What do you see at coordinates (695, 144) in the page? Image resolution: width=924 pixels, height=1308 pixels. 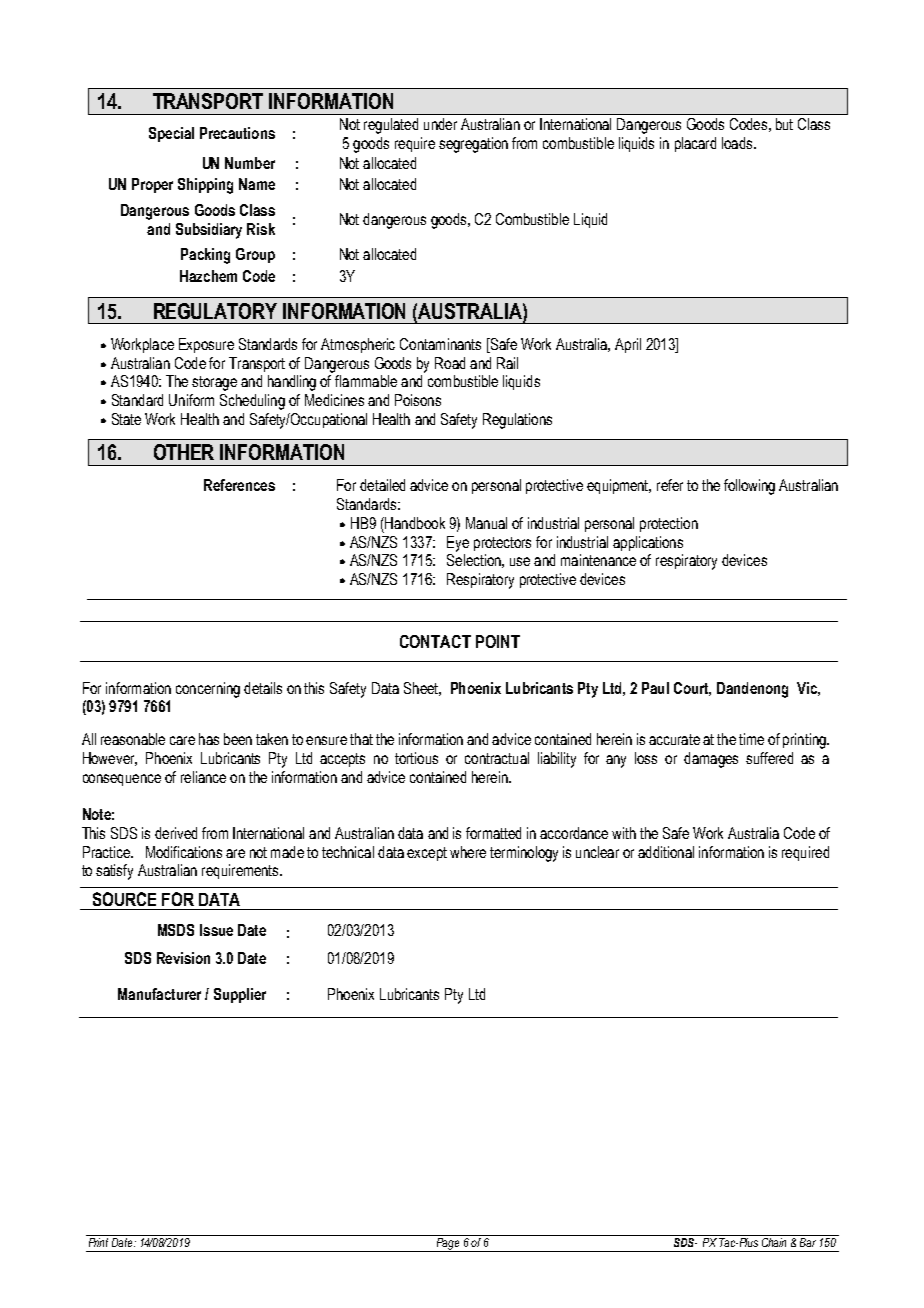 I see `placard` at bounding box center [695, 144].
